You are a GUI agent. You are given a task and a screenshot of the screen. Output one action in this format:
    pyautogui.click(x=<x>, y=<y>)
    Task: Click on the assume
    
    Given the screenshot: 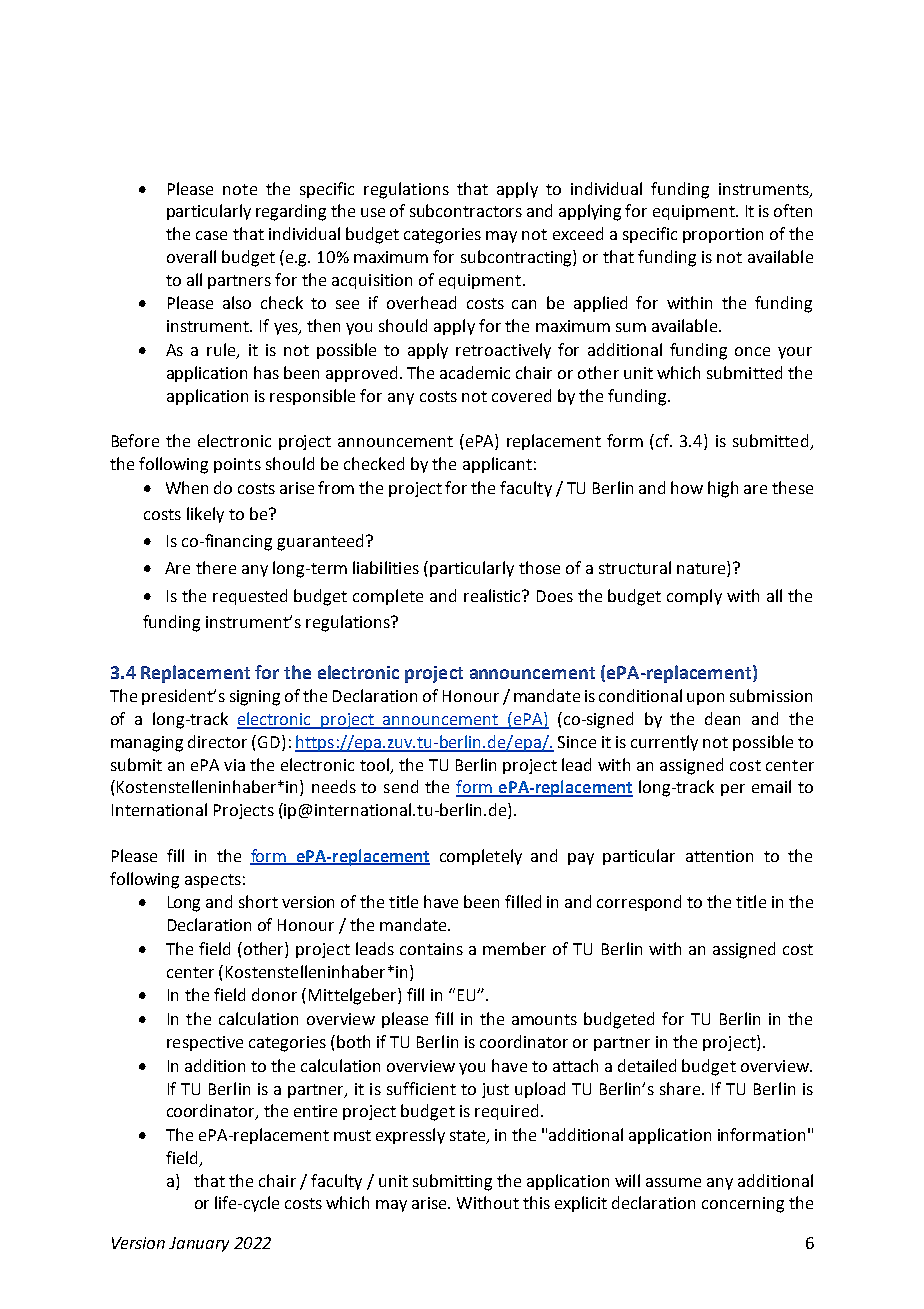 What is the action you would take?
    pyautogui.click(x=673, y=1182)
